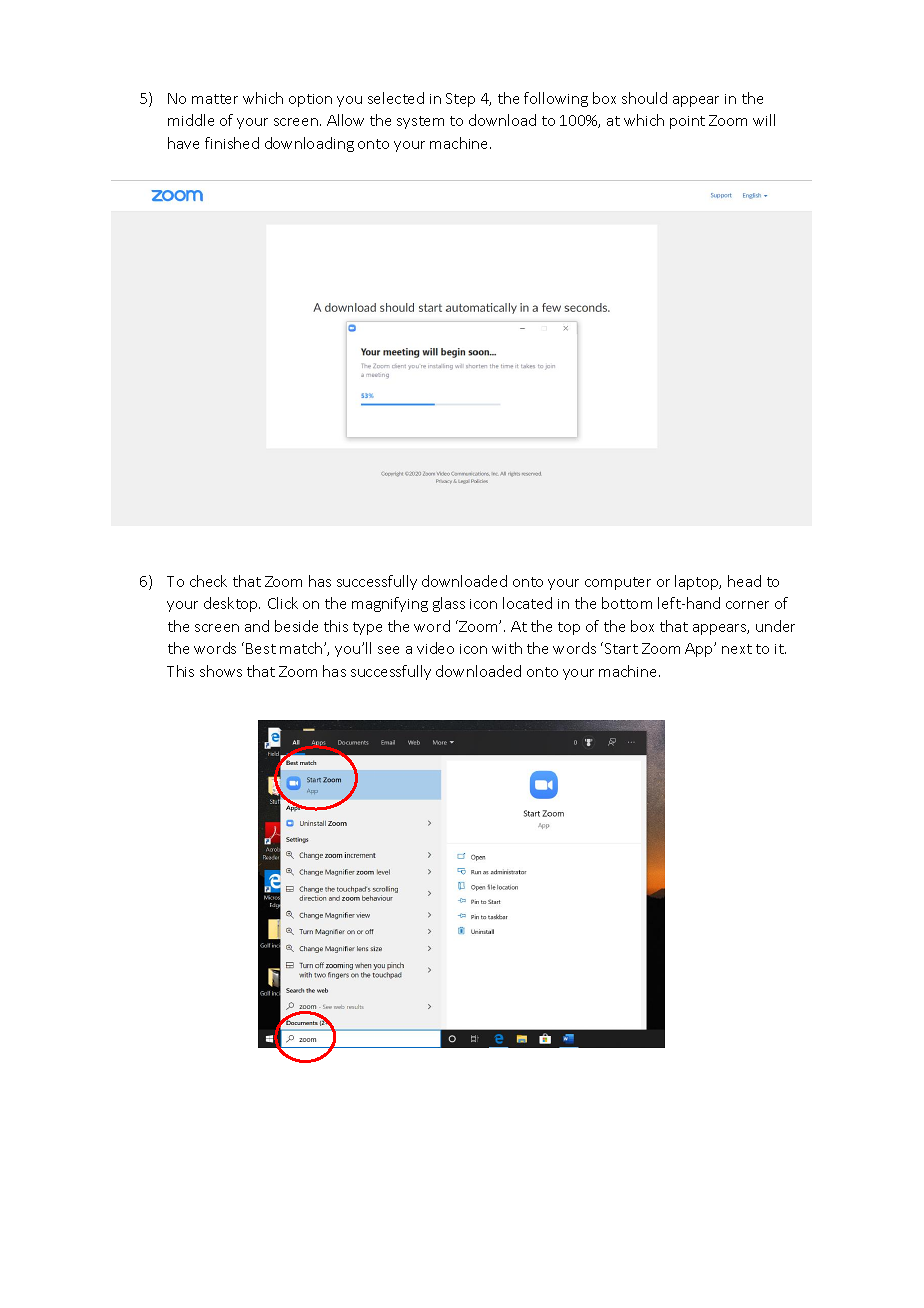 The image size is (924, 1308). I want to click on computer, so click(618, 583).
